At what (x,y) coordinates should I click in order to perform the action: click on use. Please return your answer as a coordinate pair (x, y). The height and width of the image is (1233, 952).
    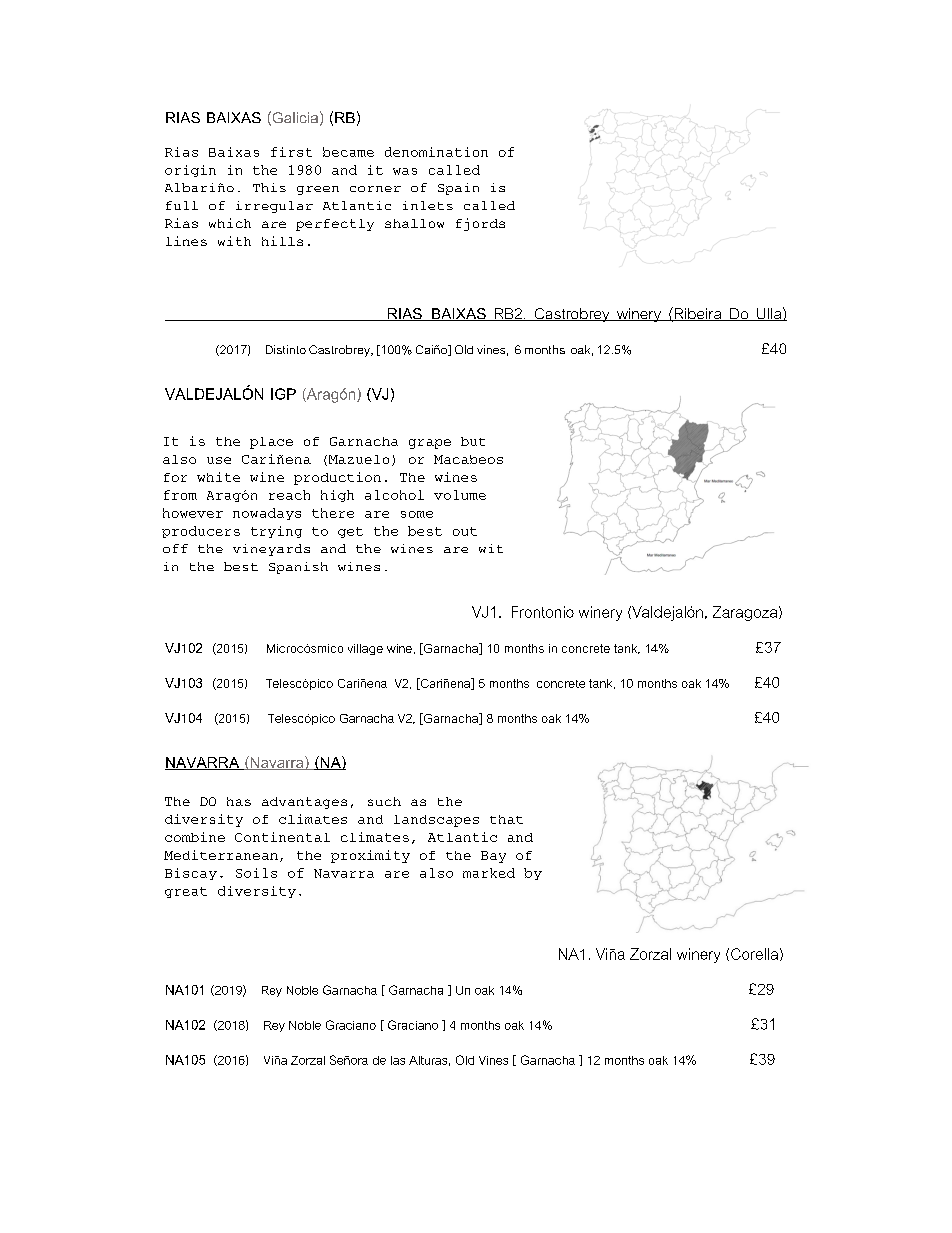
    Looking at the image, I should click on (219, 460).
